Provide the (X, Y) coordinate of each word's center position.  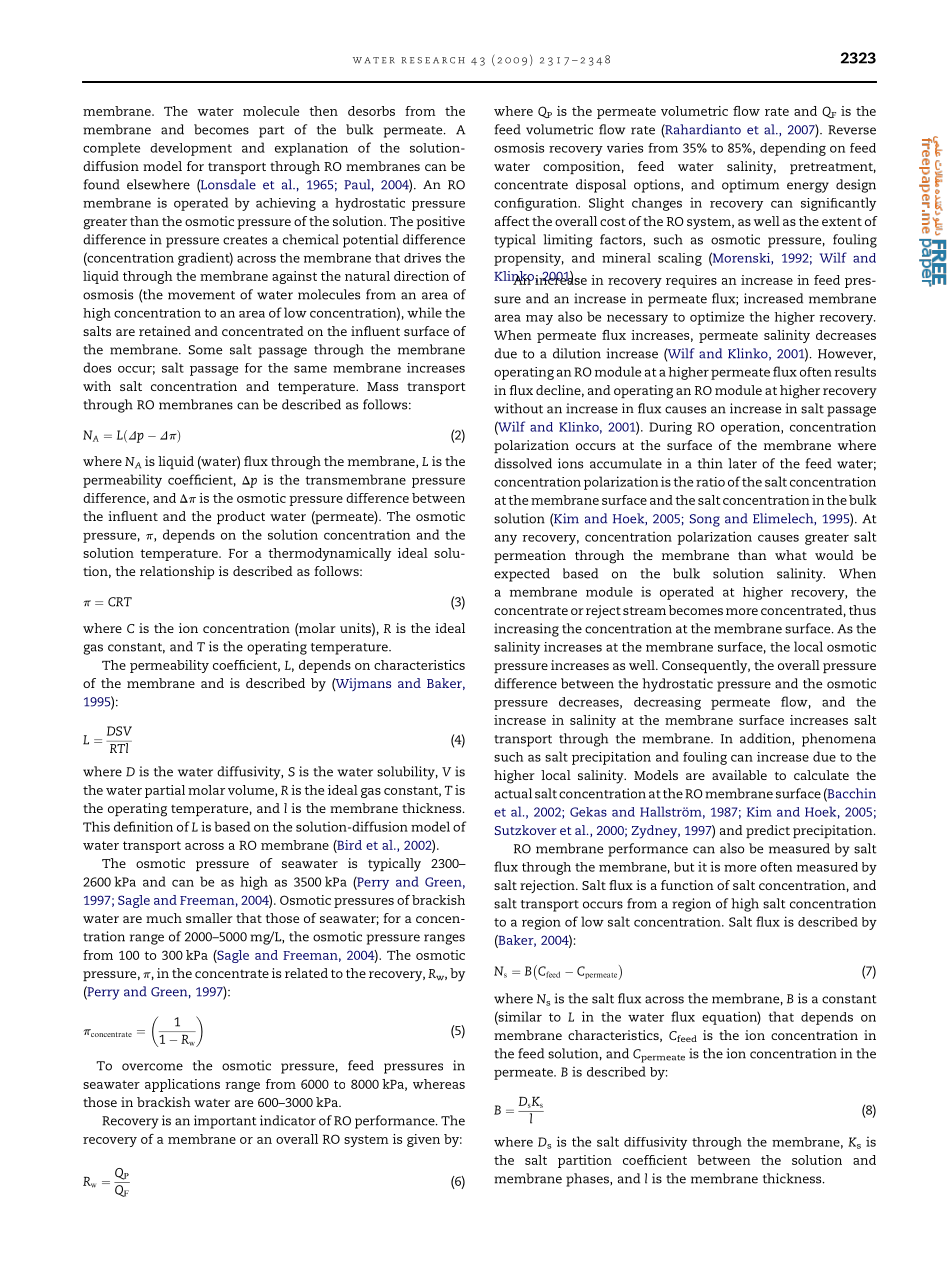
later (742, 463)
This (96, 826)
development (191, 149)
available (739, 775)
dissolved (523, 463)
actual (513, 793)
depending (793, 149)
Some (206, 350)
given (423, 1140)
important (225, 1122)
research (433, 60)
